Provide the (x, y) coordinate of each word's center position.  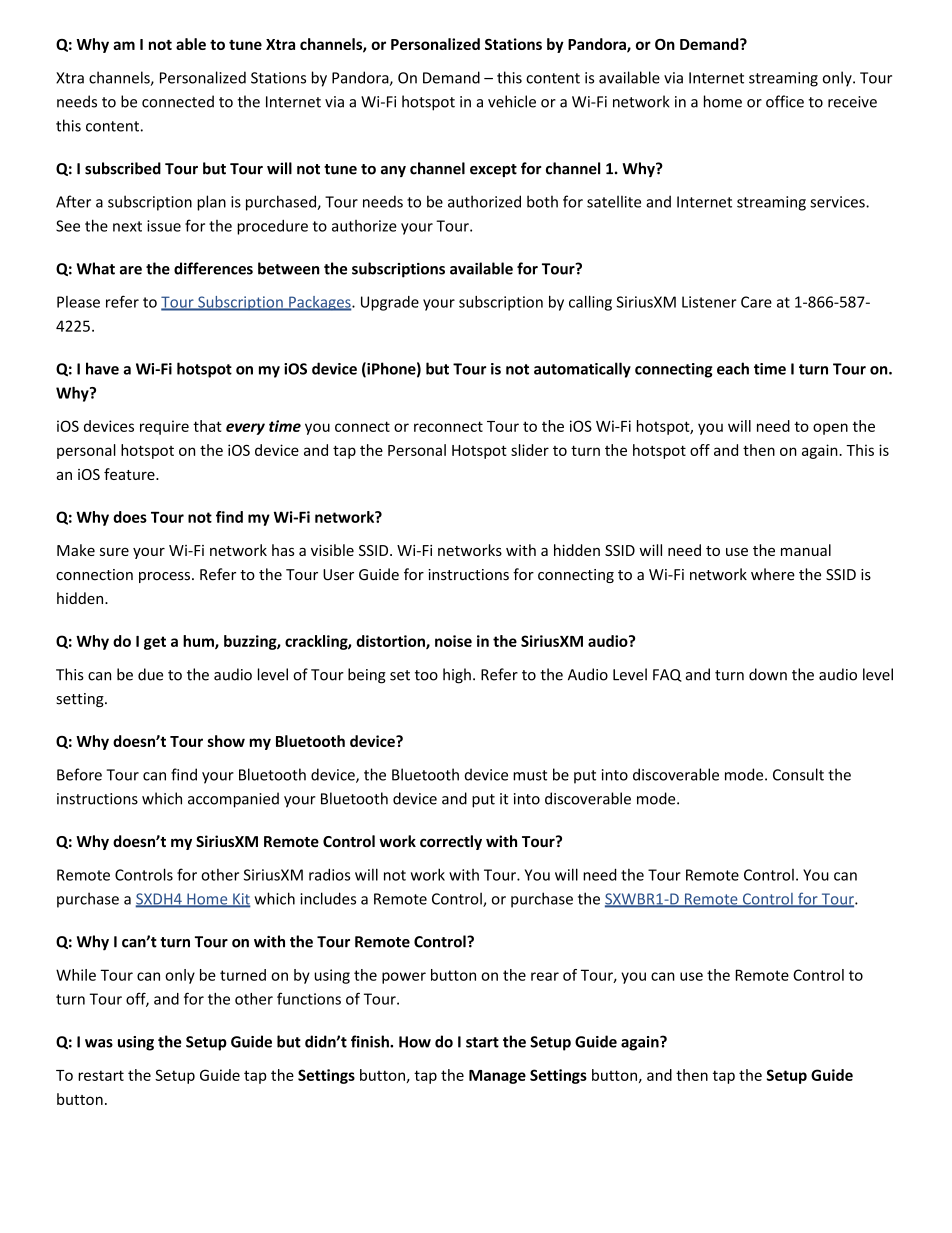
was (99, 1043)
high (457, 676)
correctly (451, 842)
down (768, 674)
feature (130, 474)
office (785, 101)
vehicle (512, 101)
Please (78, 302)
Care (756, 302)
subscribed (123, 168)
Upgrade (390, 303)
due (150, 674)
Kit (241, 900)
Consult (798, 774)
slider (530, 450)
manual (806, 550)
